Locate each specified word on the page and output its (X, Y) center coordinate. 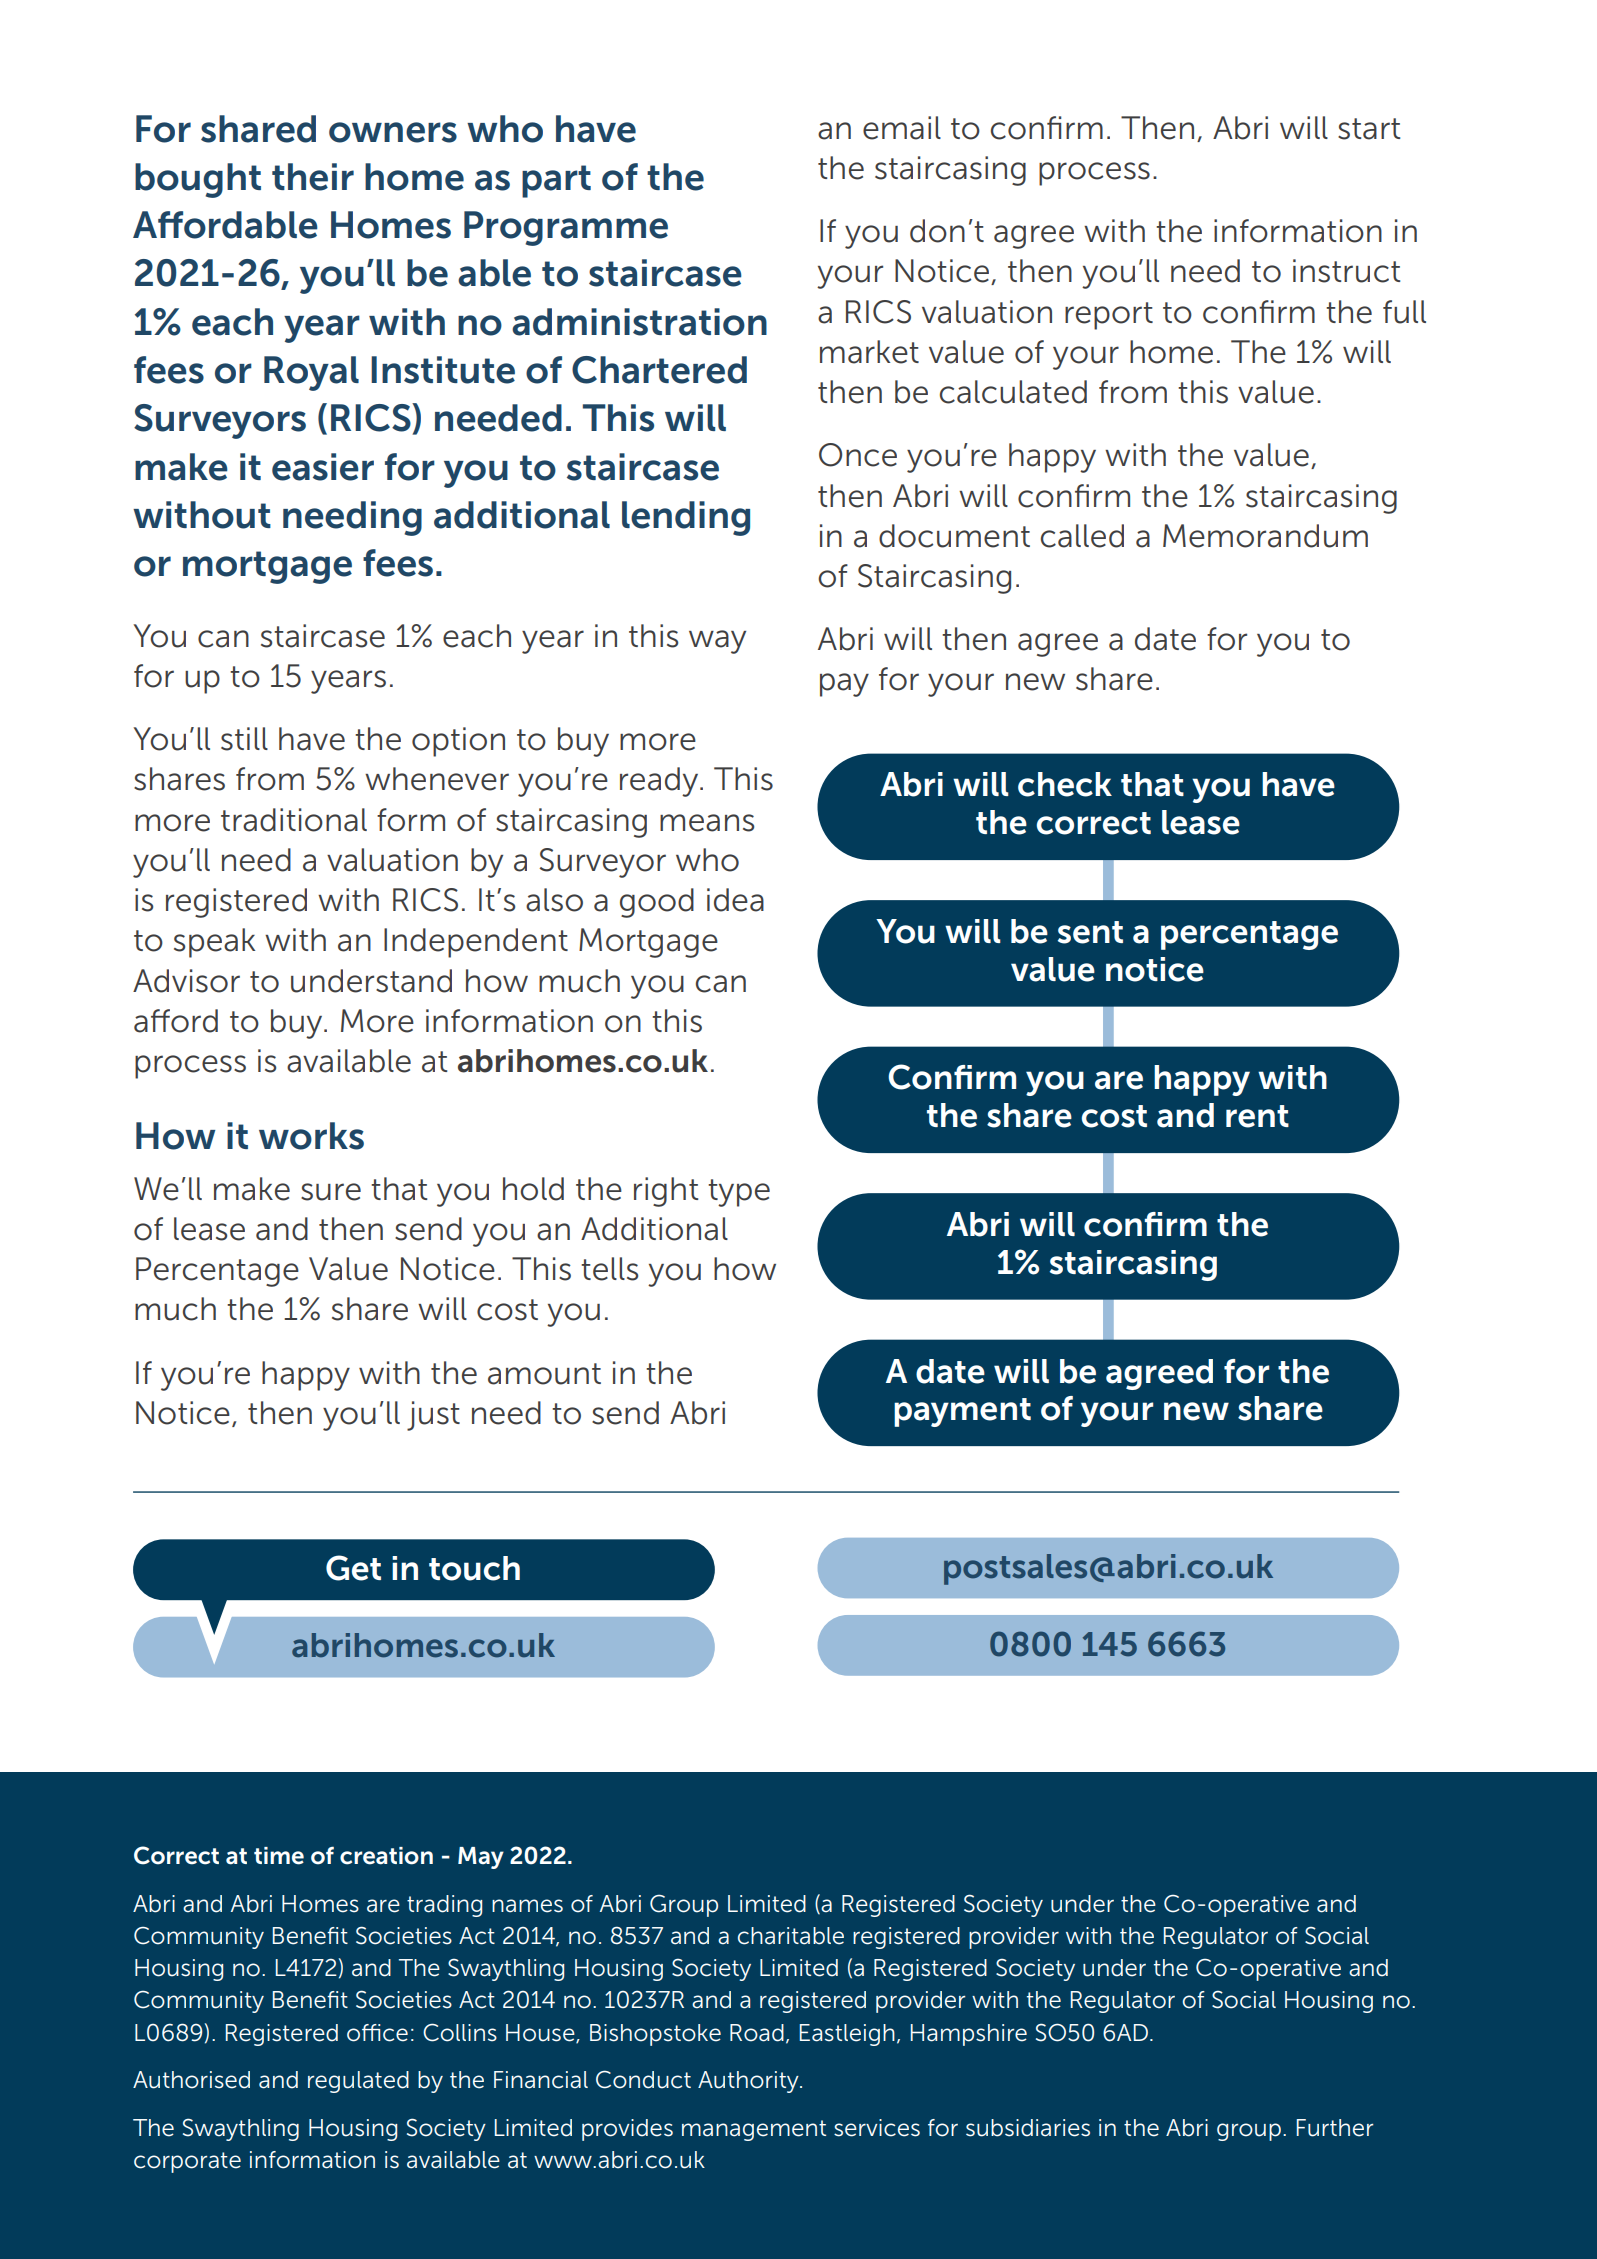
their (313, 177)
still (244, 739)
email (902, 128)
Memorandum (1265, 536)
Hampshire (969, 2035)
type (739, 1193)
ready (660, 782)
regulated (358, 2082)
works (311, 1136)
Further (1335, 2128)
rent (1257, 1116)
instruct (1346, 271)
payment (962, 1412)
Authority (749, 2082)
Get (353, 1568)
